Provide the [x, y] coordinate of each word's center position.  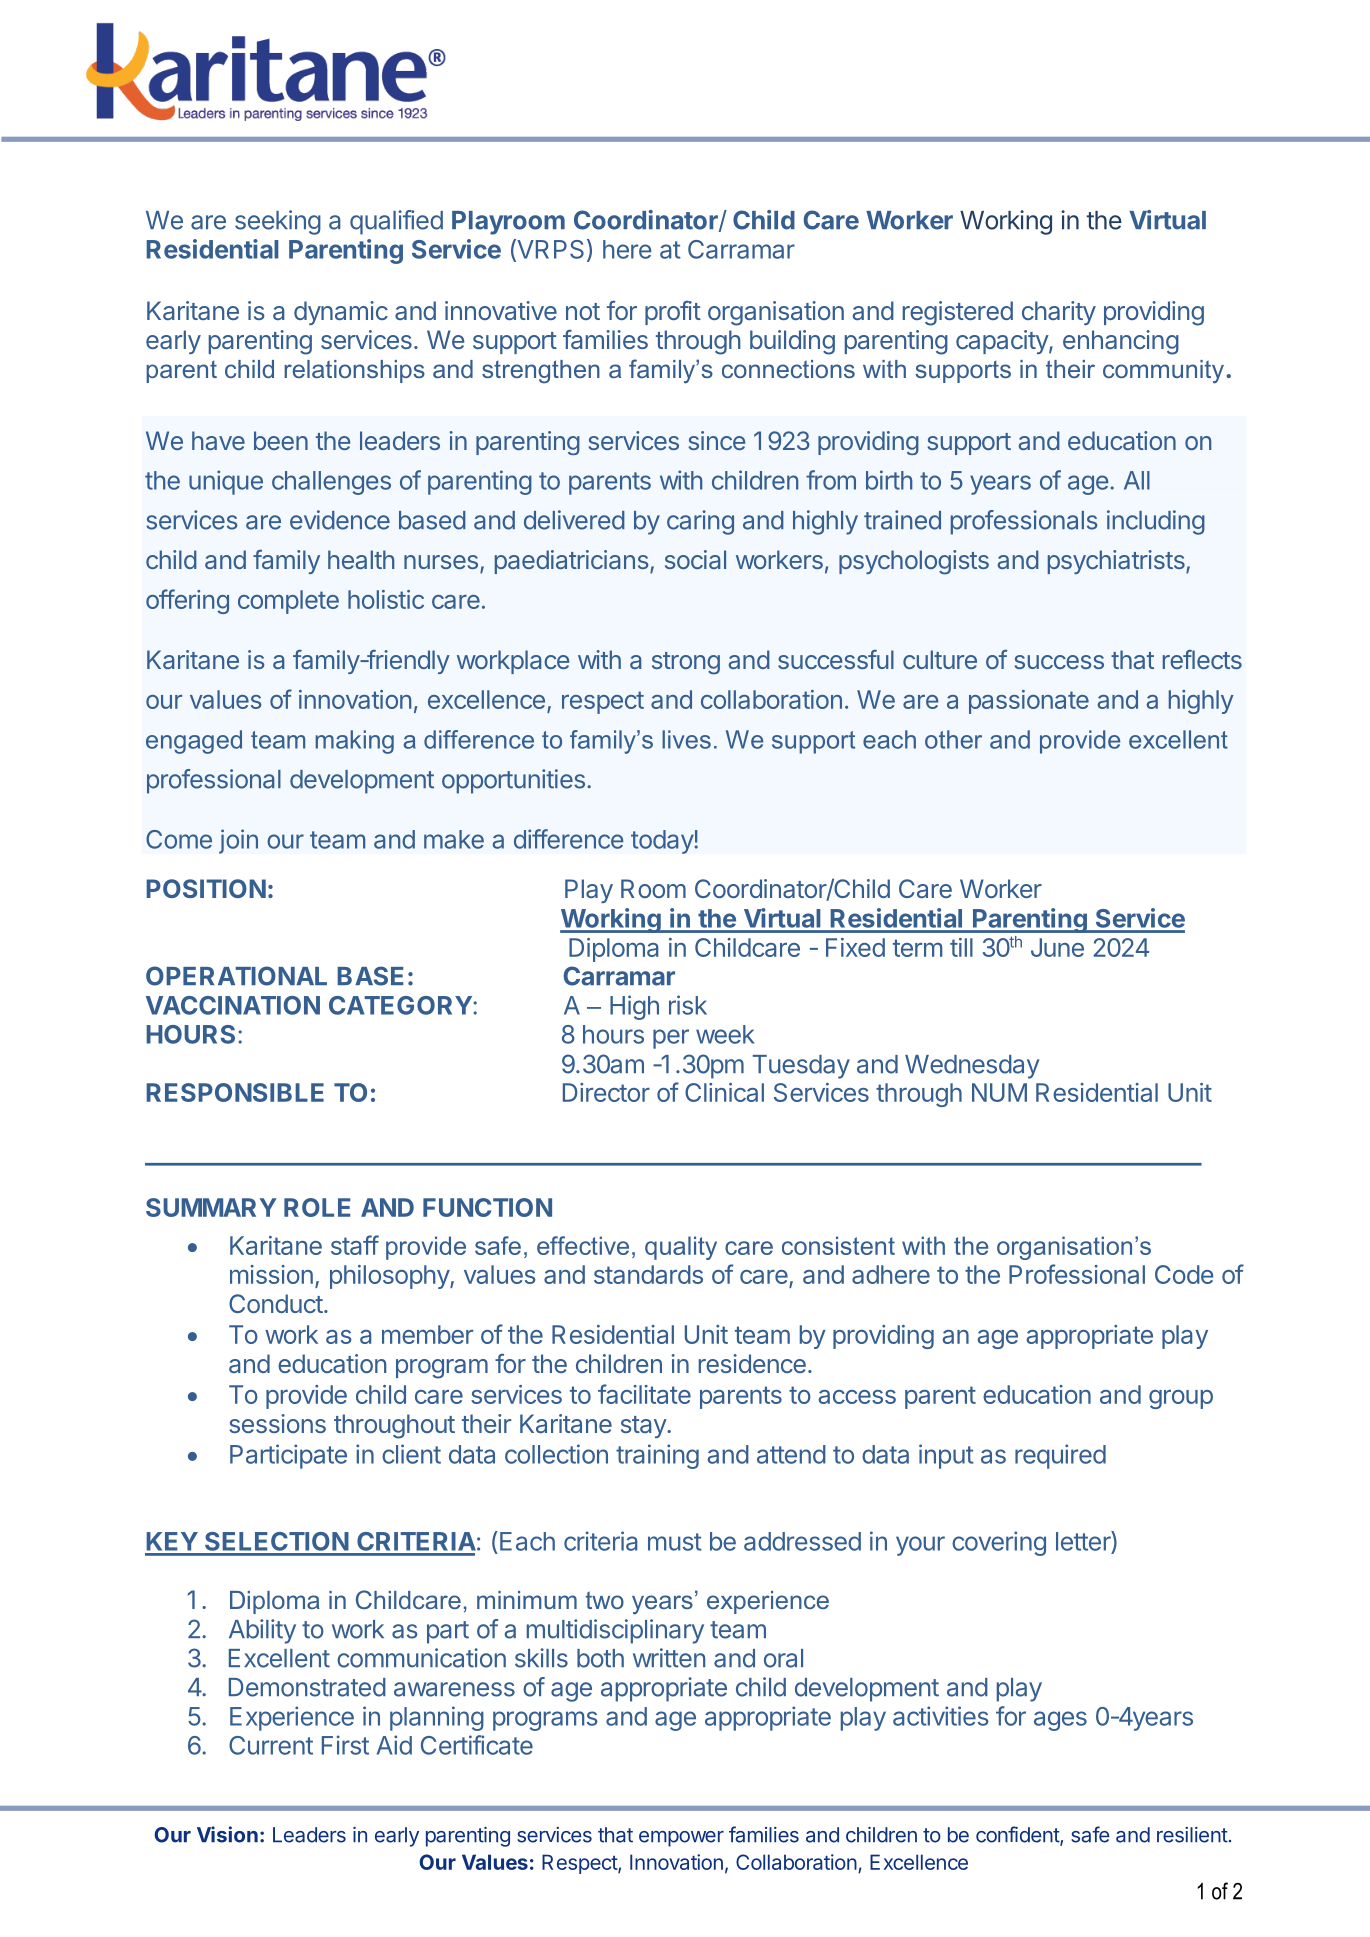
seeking [278, 222]
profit [673, 313]
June [1057, 947]
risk [688, 1005]
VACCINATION [233, 1005]
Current [271, 1745]
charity [1059, 313]
